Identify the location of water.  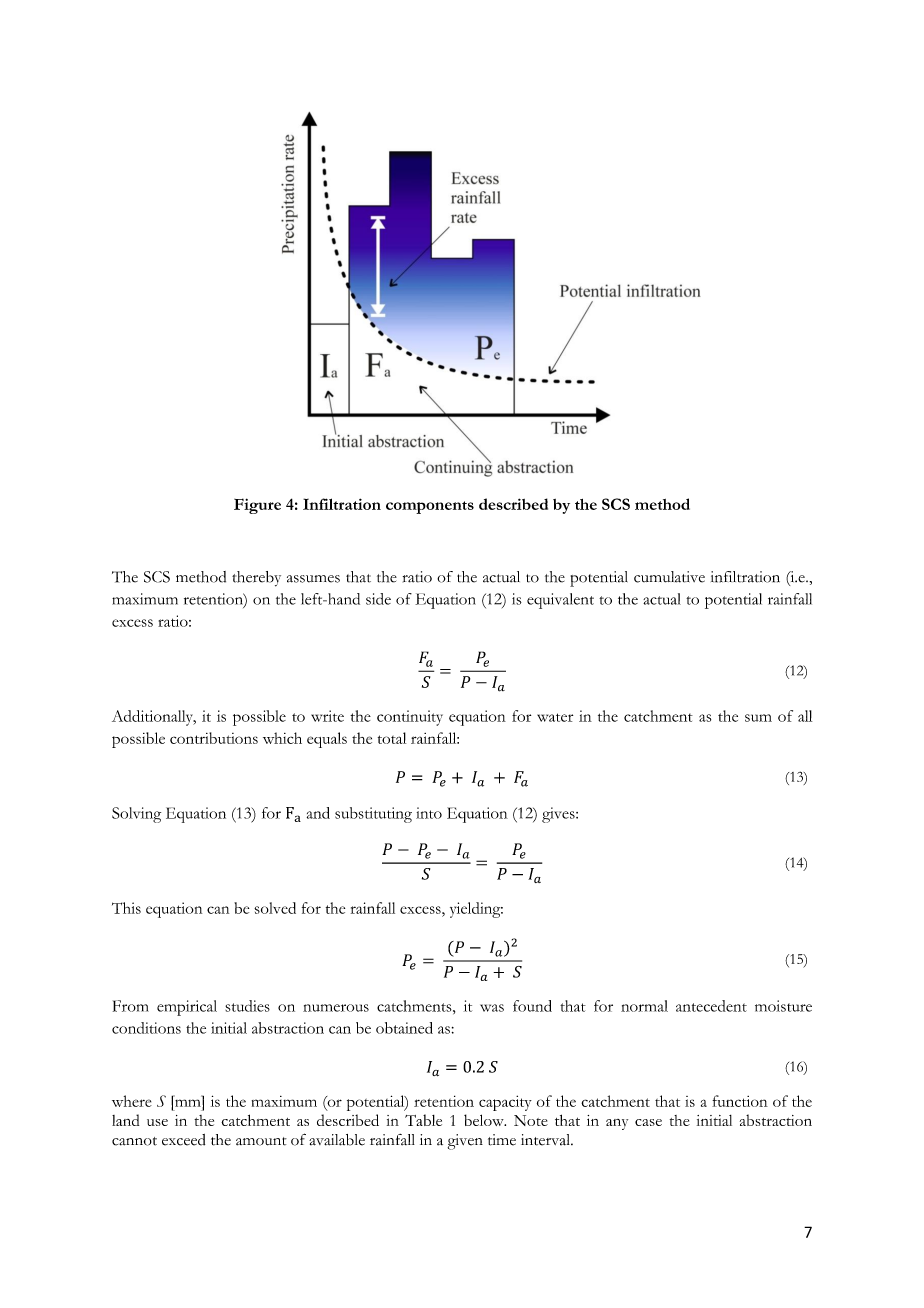
(555, 717).
